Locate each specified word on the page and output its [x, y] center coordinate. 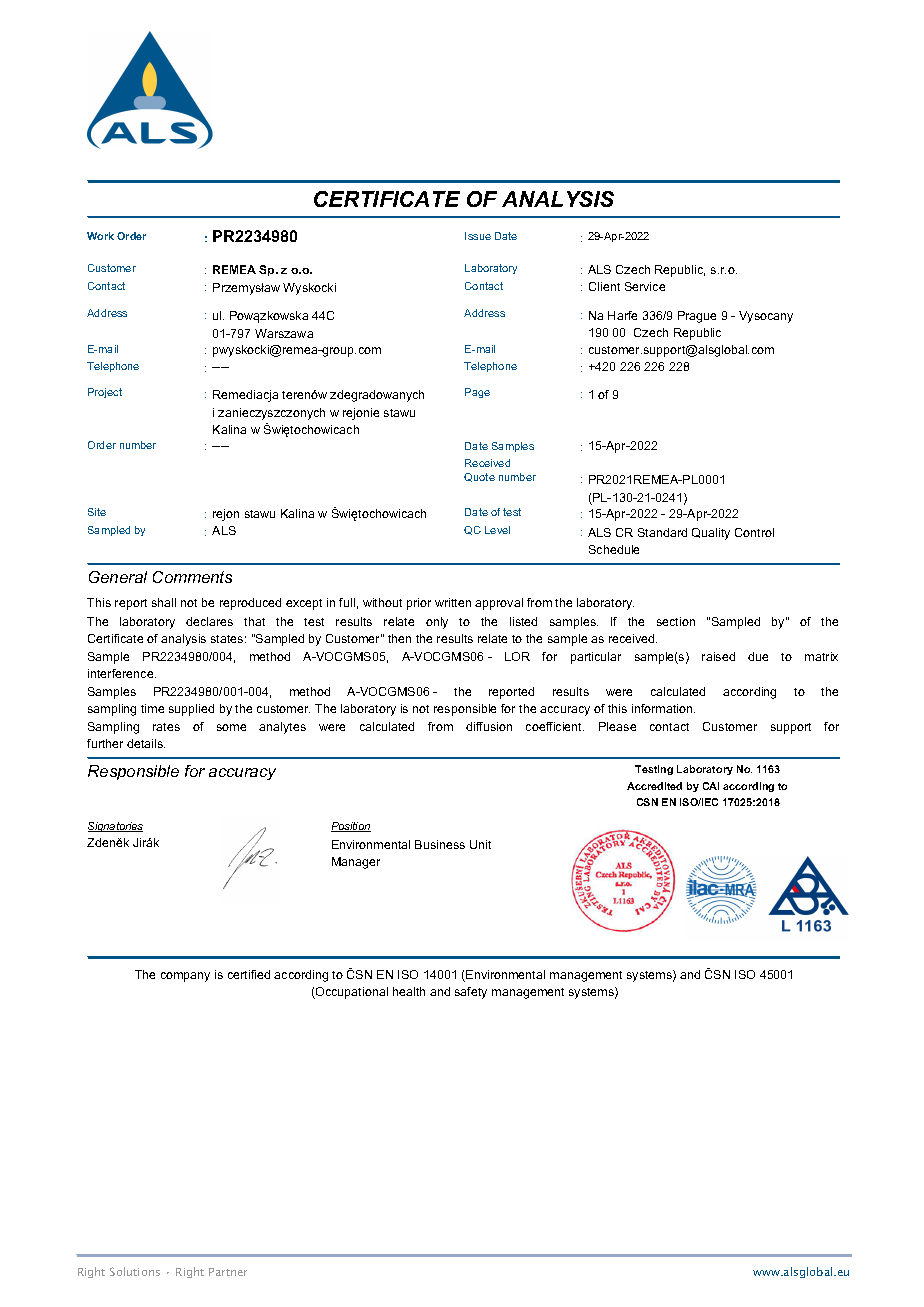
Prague [697, 317]
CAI [711, 786]
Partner [228, 1272]
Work [100, 236]
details [146, 743]
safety [471, 993]
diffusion [489, 726]
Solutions [135, 1271]
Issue [478, 236]
